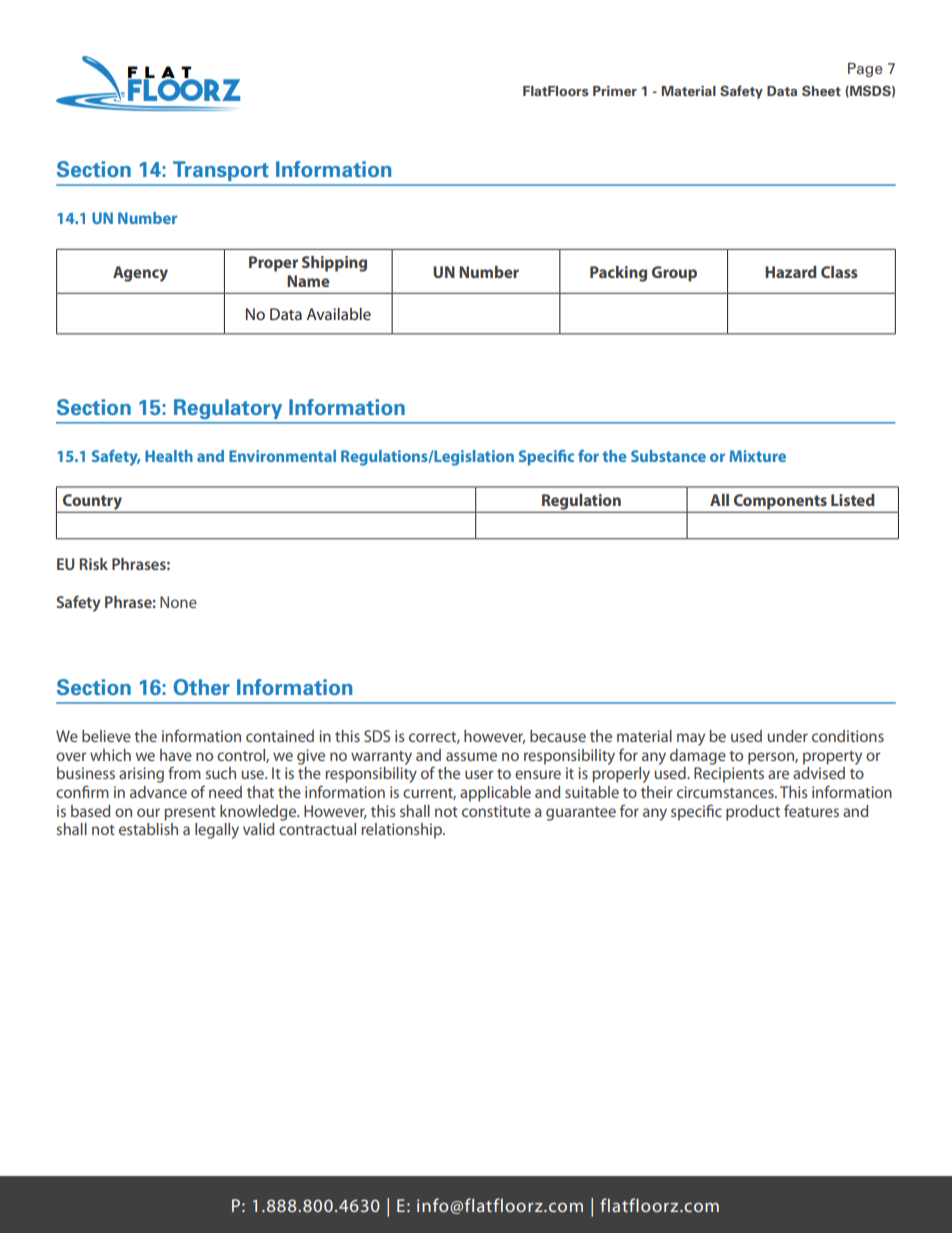 The width and height of the screenshot is (952, 1233). Describe the element at coordinates (821, 90) in the screenshot. I see `Sheet` at that location.
